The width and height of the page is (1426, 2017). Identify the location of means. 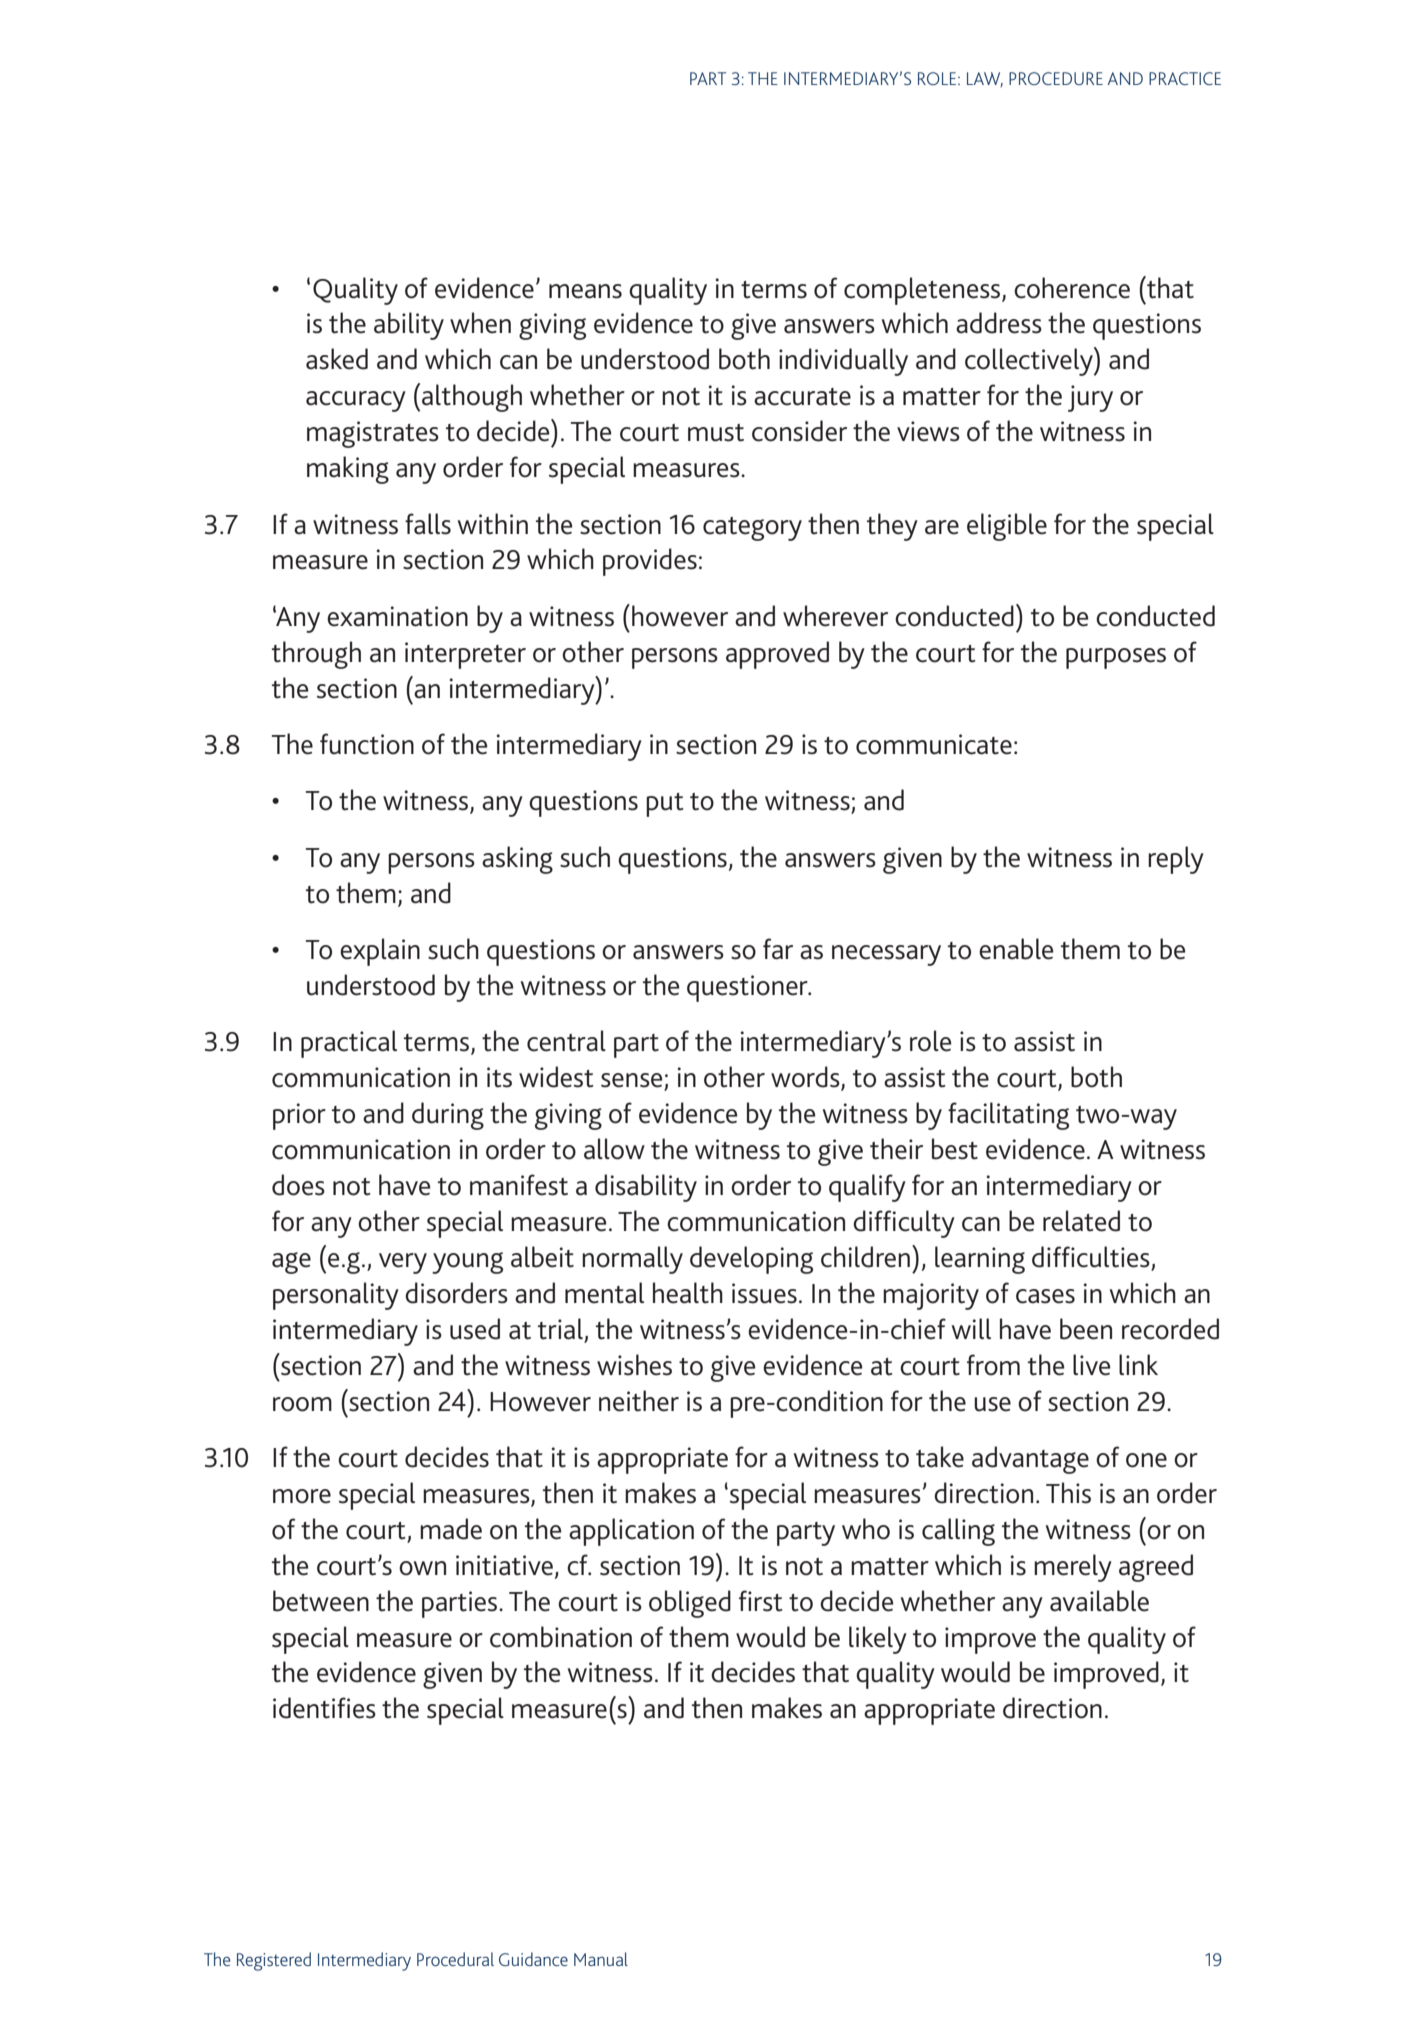
(585, 291).
